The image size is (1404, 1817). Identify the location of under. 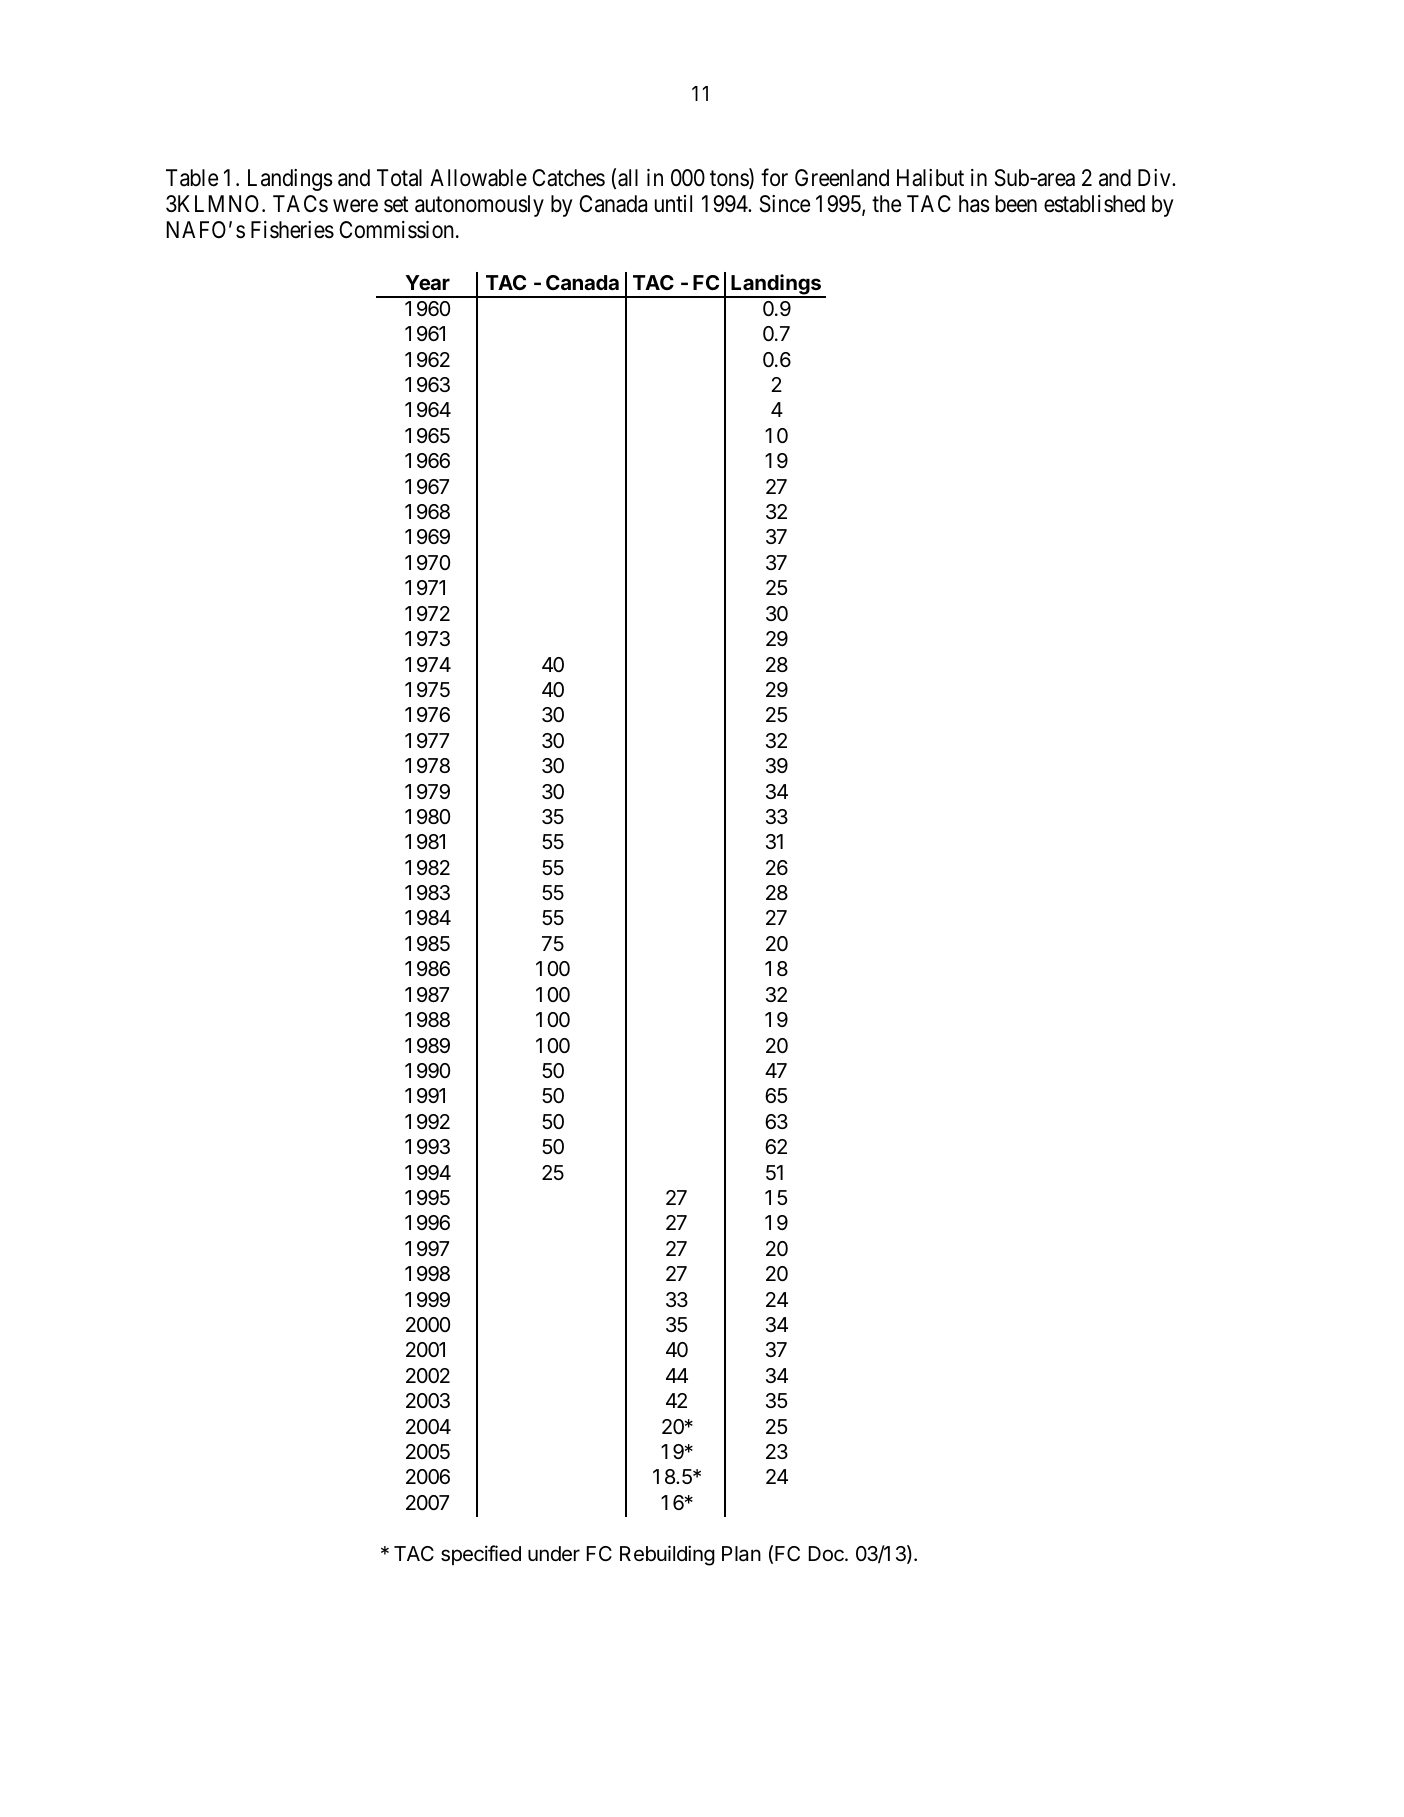
(554, 1554).
